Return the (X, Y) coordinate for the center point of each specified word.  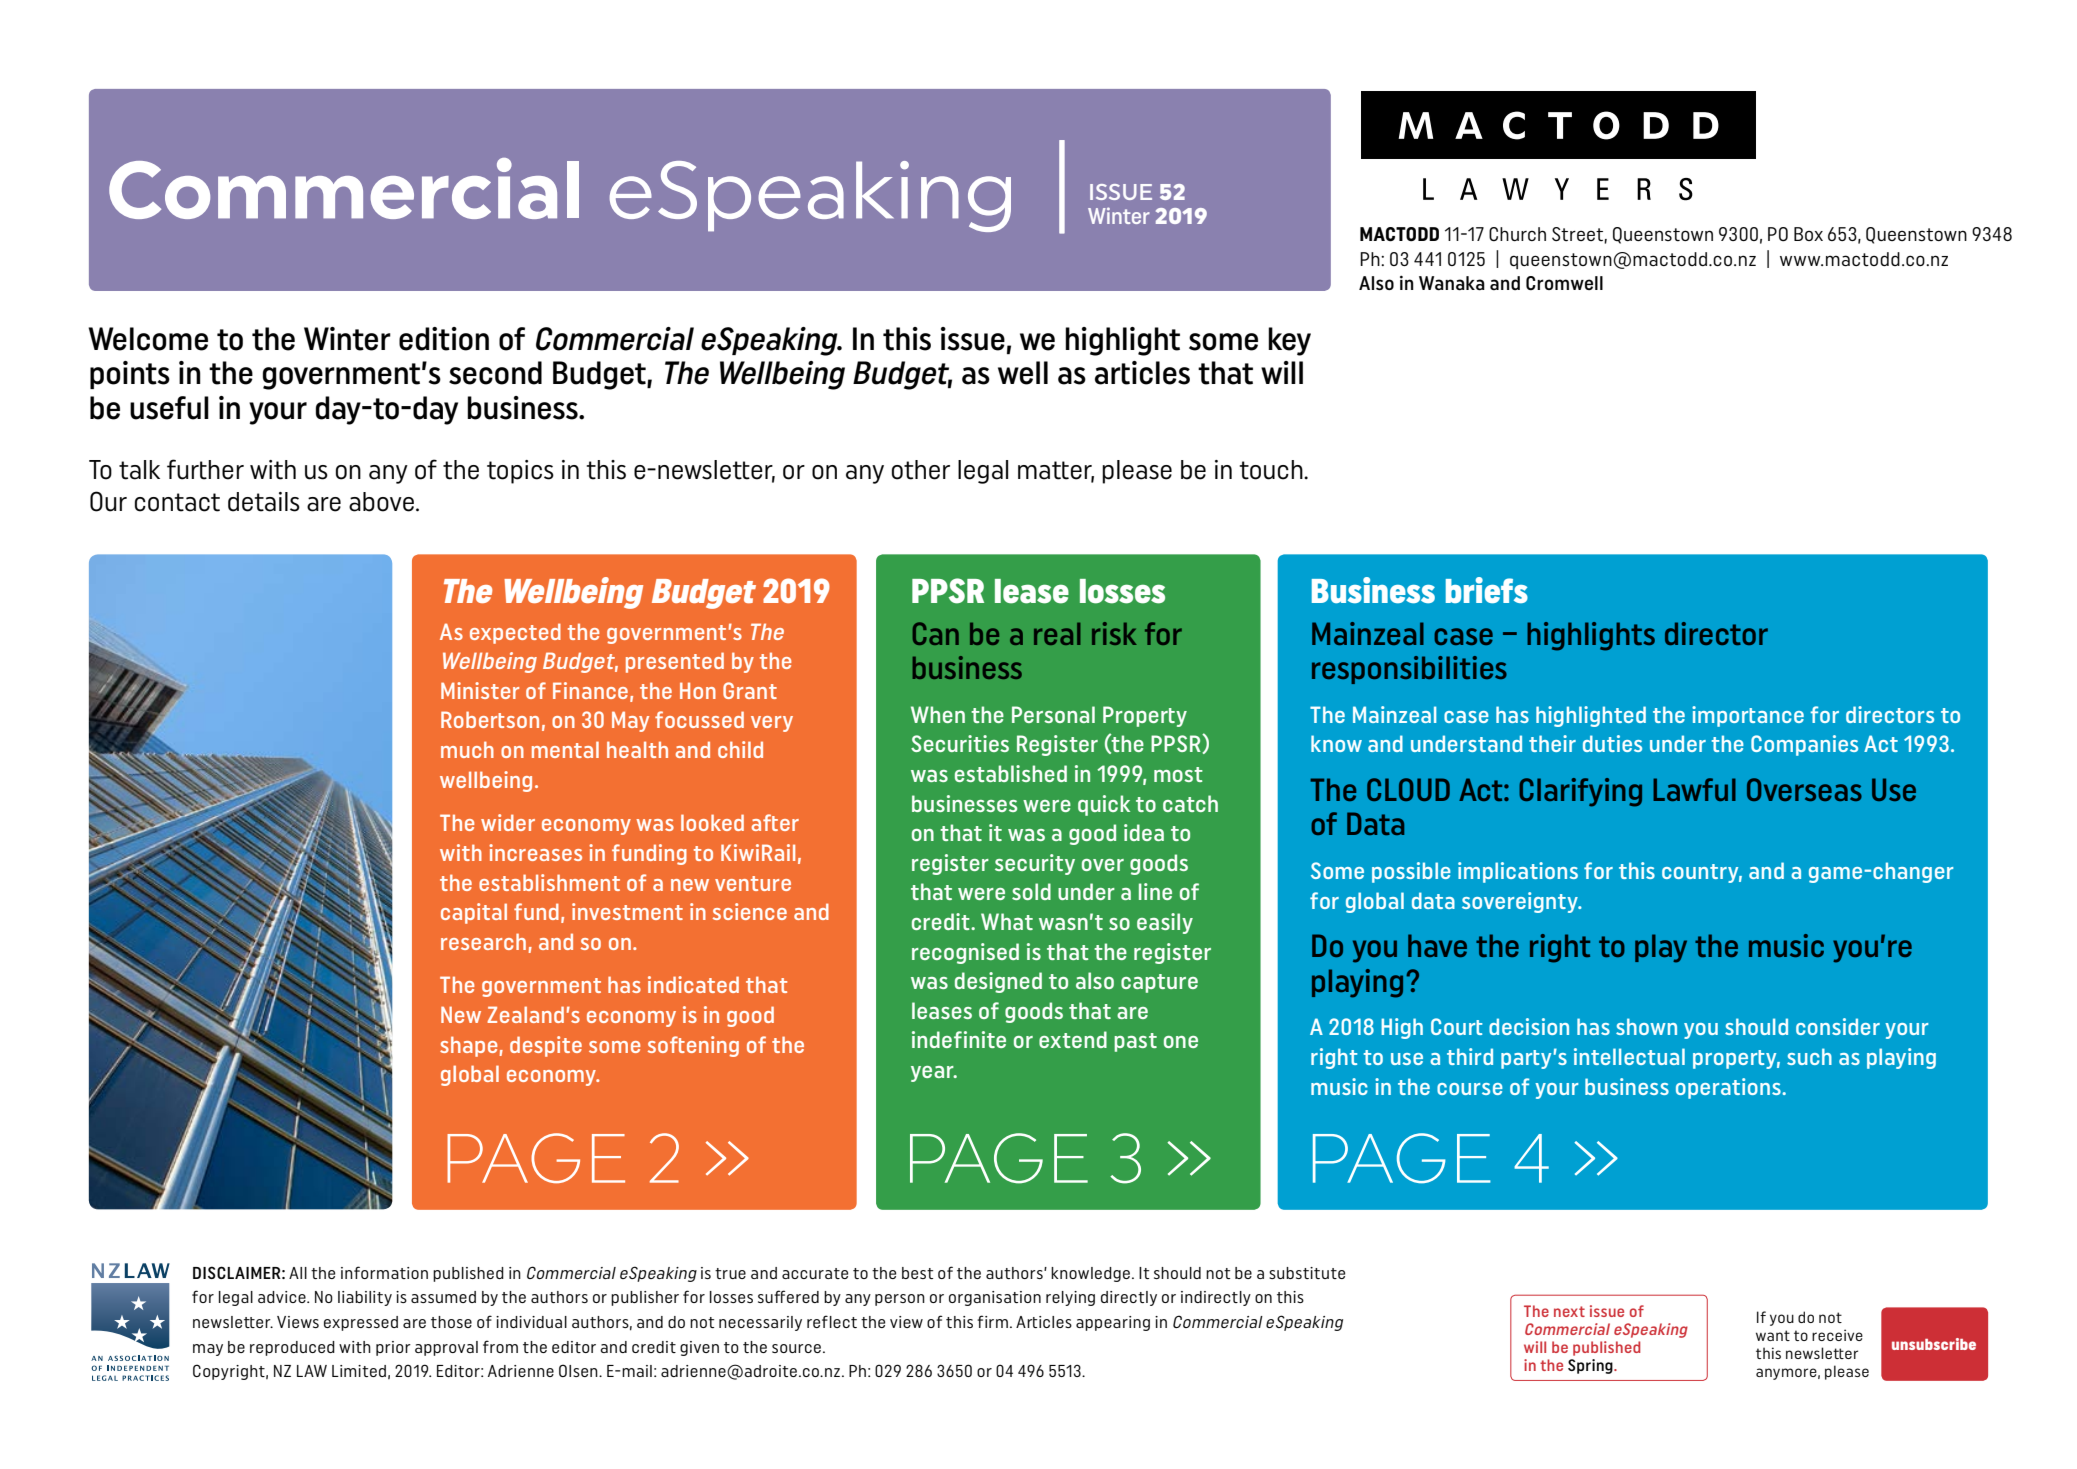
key (1289, 341)
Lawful (1694, 789)
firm (992, 1321)
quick (1104, 805)
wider (508, 822)
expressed (361, 1323)
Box (1808, 234)
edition (444, 339)
